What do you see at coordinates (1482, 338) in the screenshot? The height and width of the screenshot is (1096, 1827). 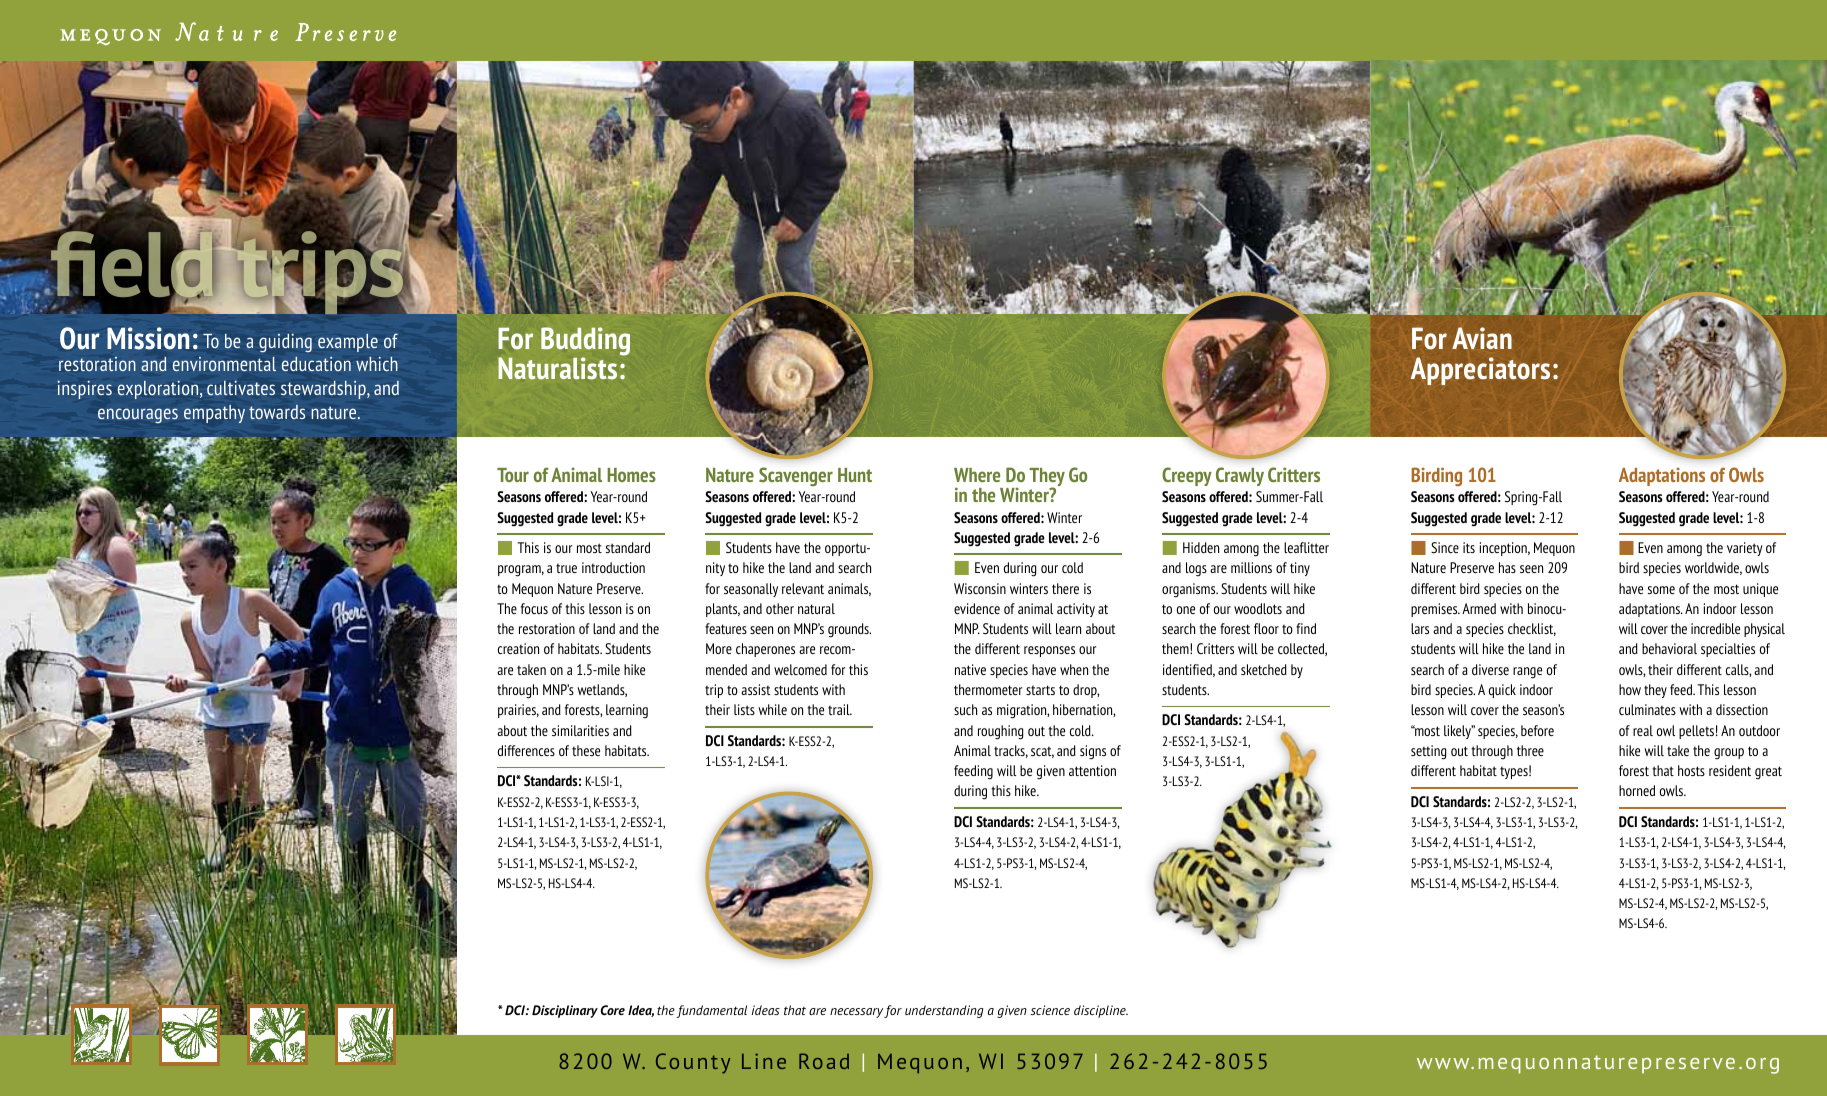 I see `Avian` at bounding box center [1482, 338].
